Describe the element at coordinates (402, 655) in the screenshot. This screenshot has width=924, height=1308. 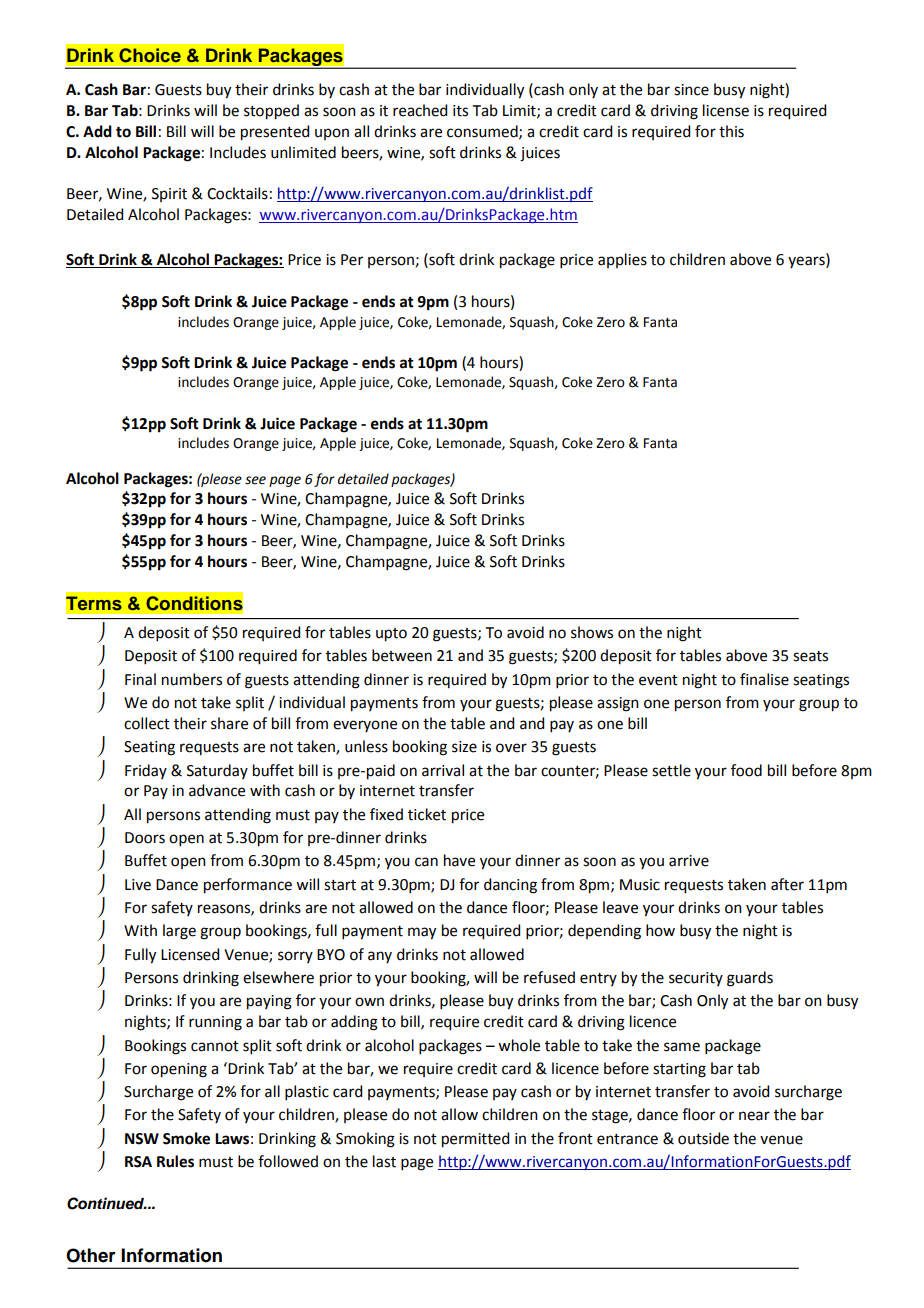
I see `between` at that location.
